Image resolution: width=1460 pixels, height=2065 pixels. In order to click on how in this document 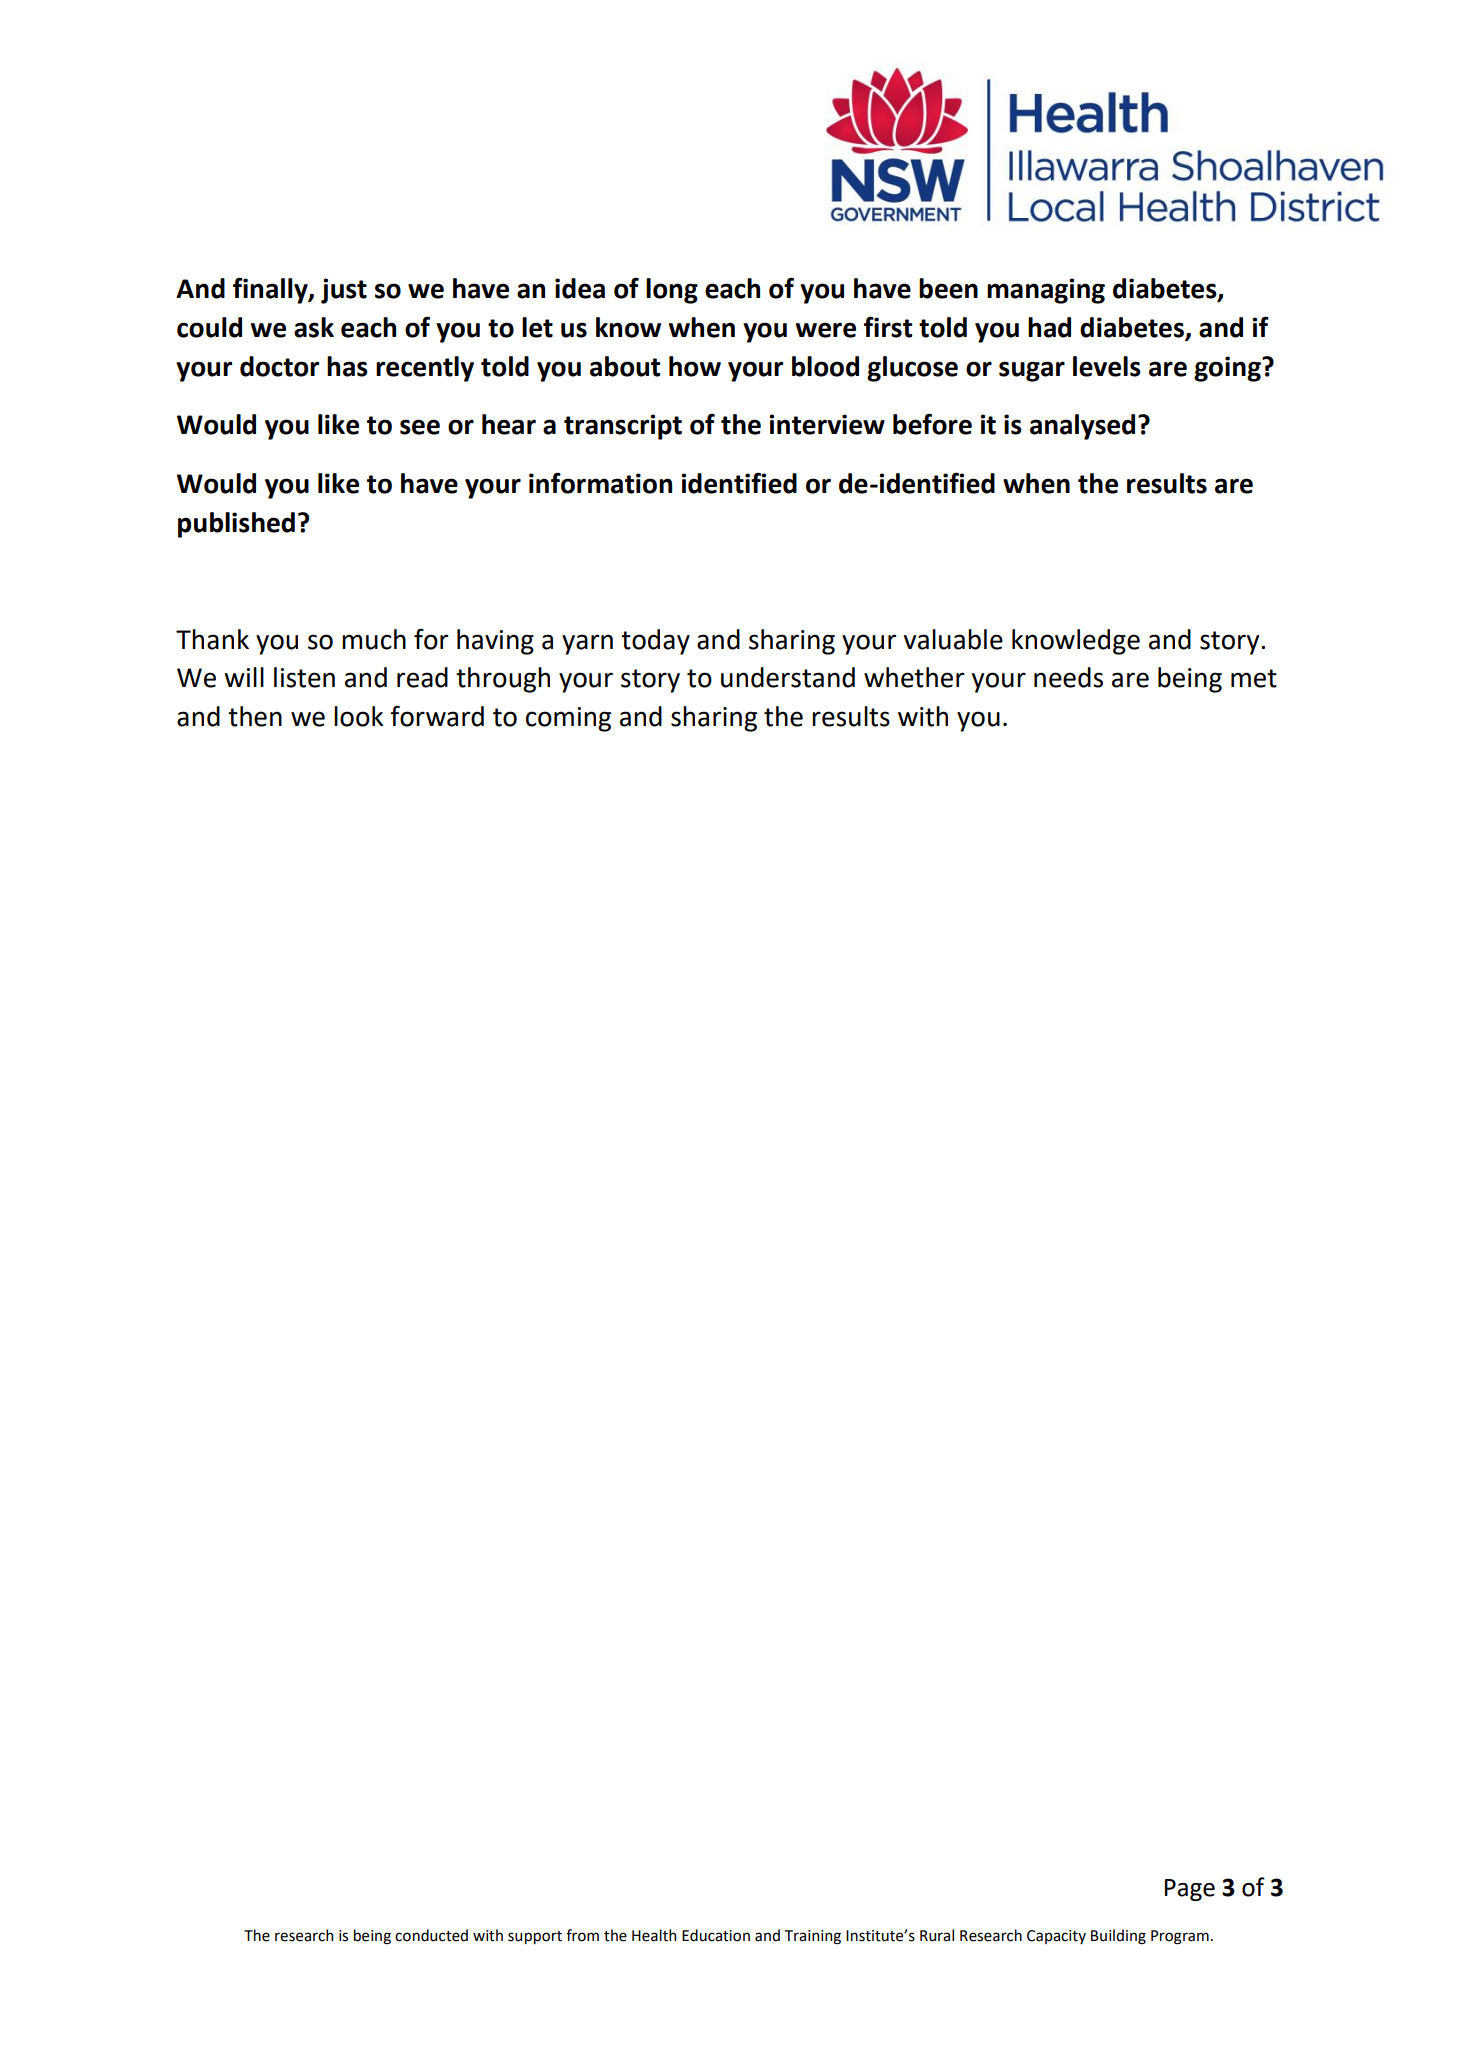, I will do `click(695, 366)`.
